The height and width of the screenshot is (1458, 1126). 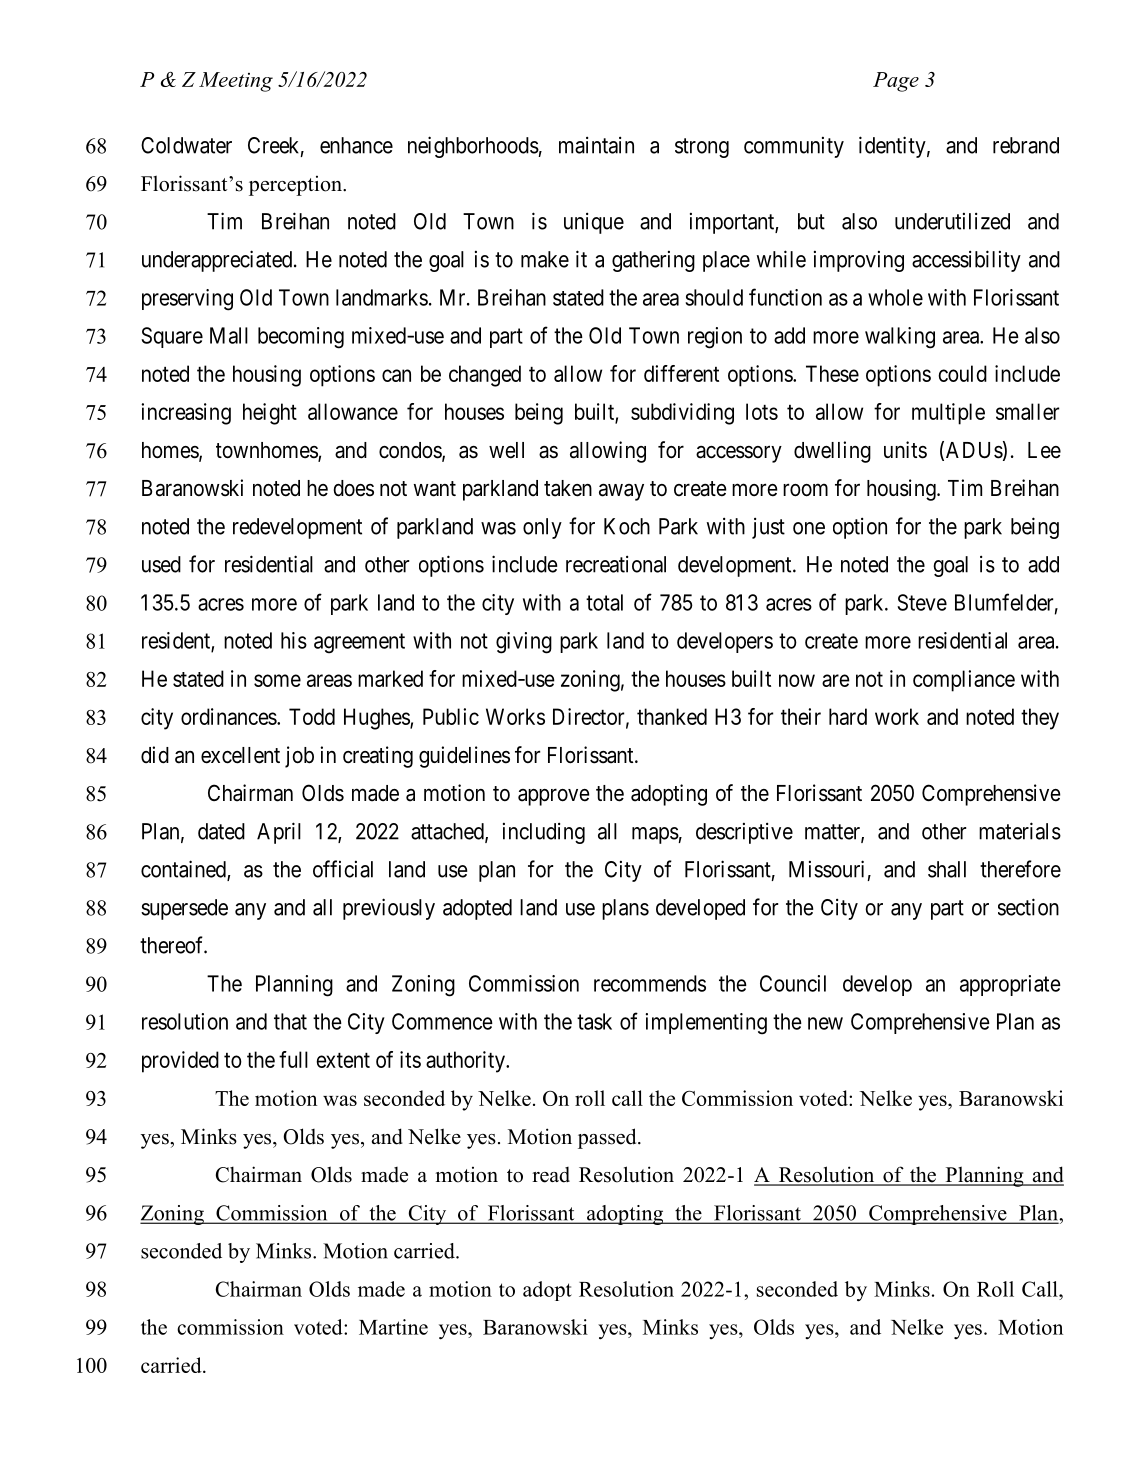 What do you see at coordinates (922, 602) in the screenshot?
I see `Steve` at bounding box center [922, 602].
